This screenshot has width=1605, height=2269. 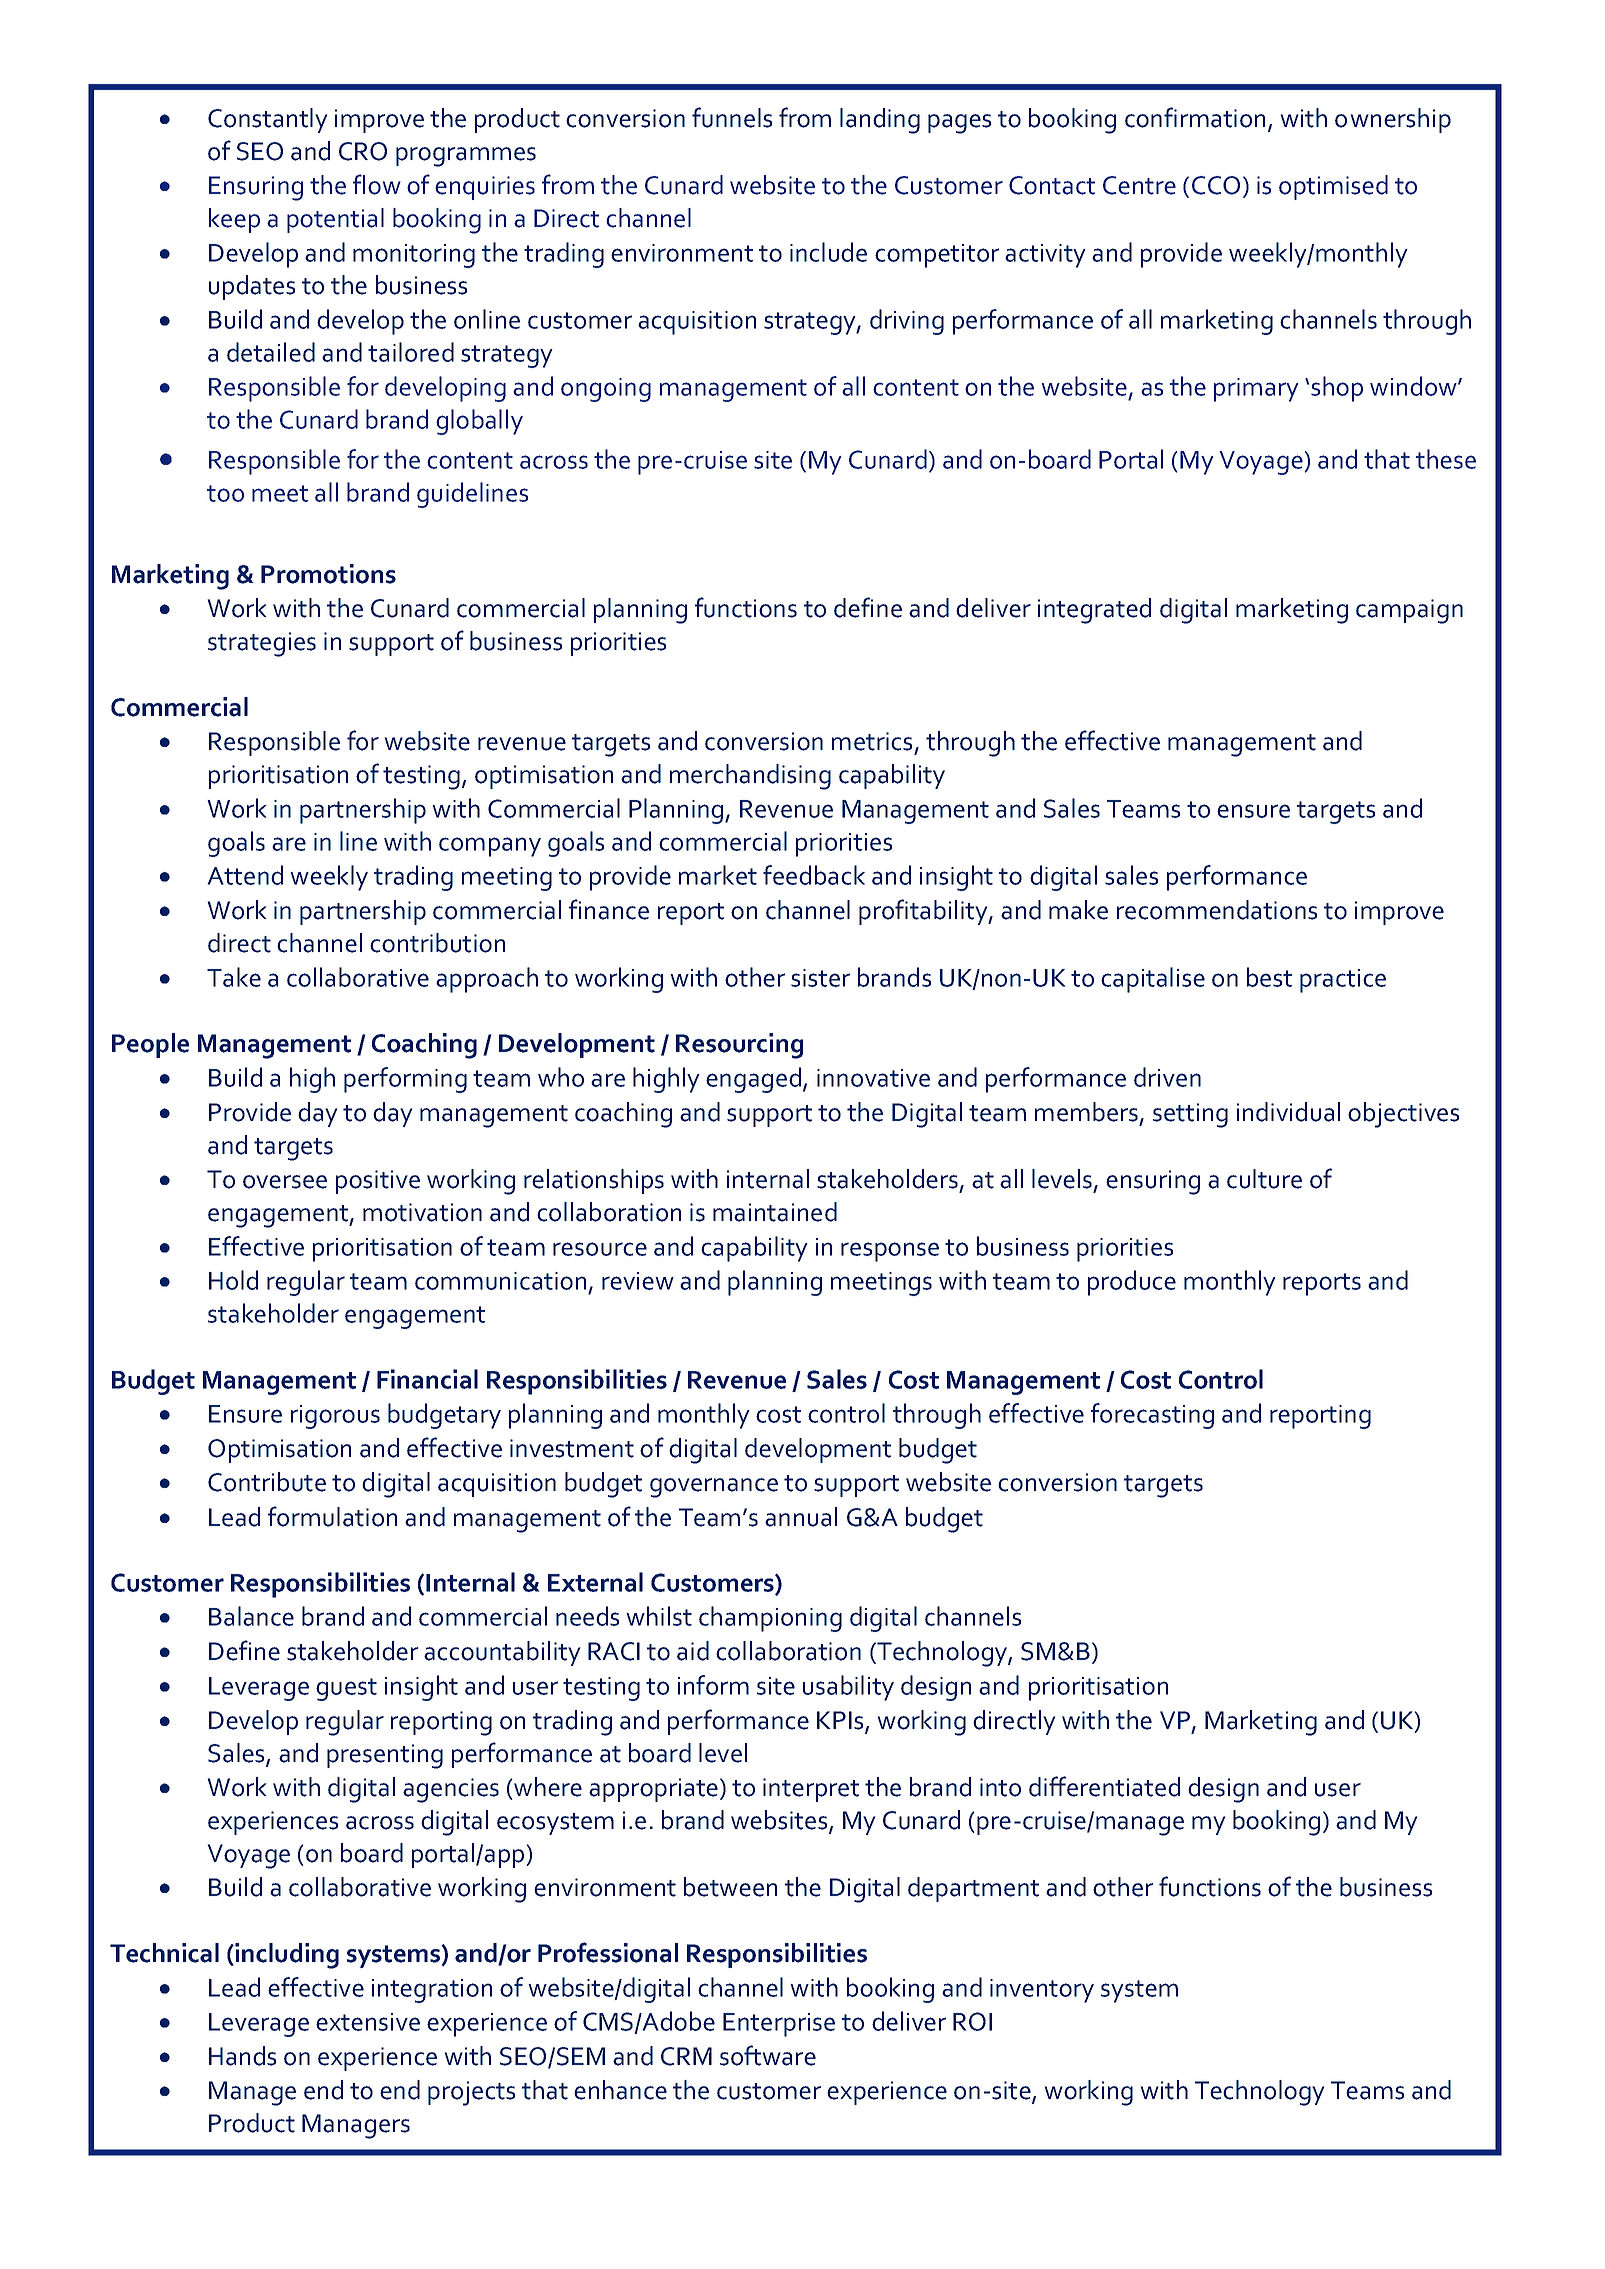 What do you see at coordinates (1333, 187) in the screenshot?
I see `optimised` at bounding box center [1333, 187].
